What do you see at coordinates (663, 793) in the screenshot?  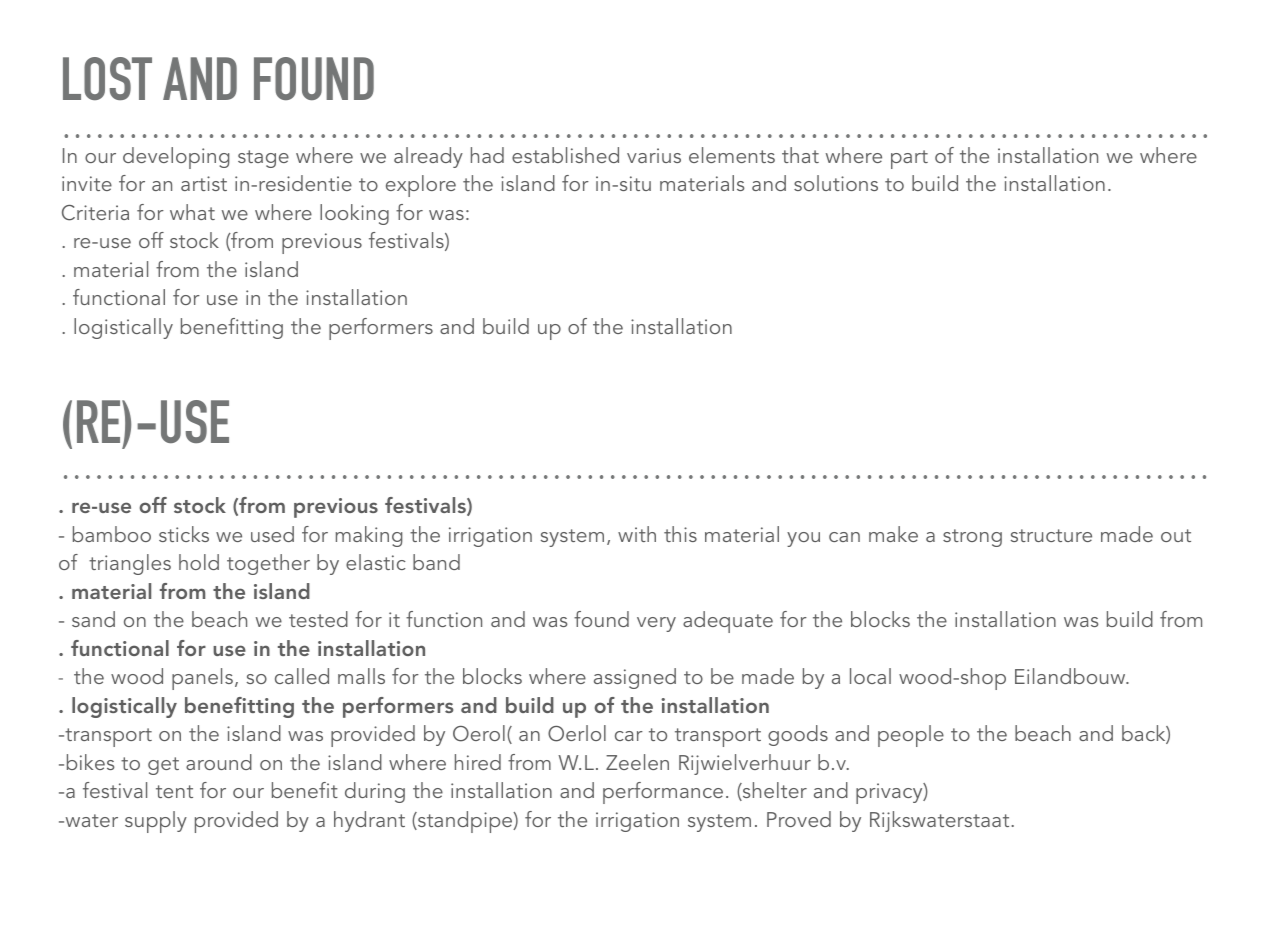 I see `performance` at bounding box center [663, 793].
